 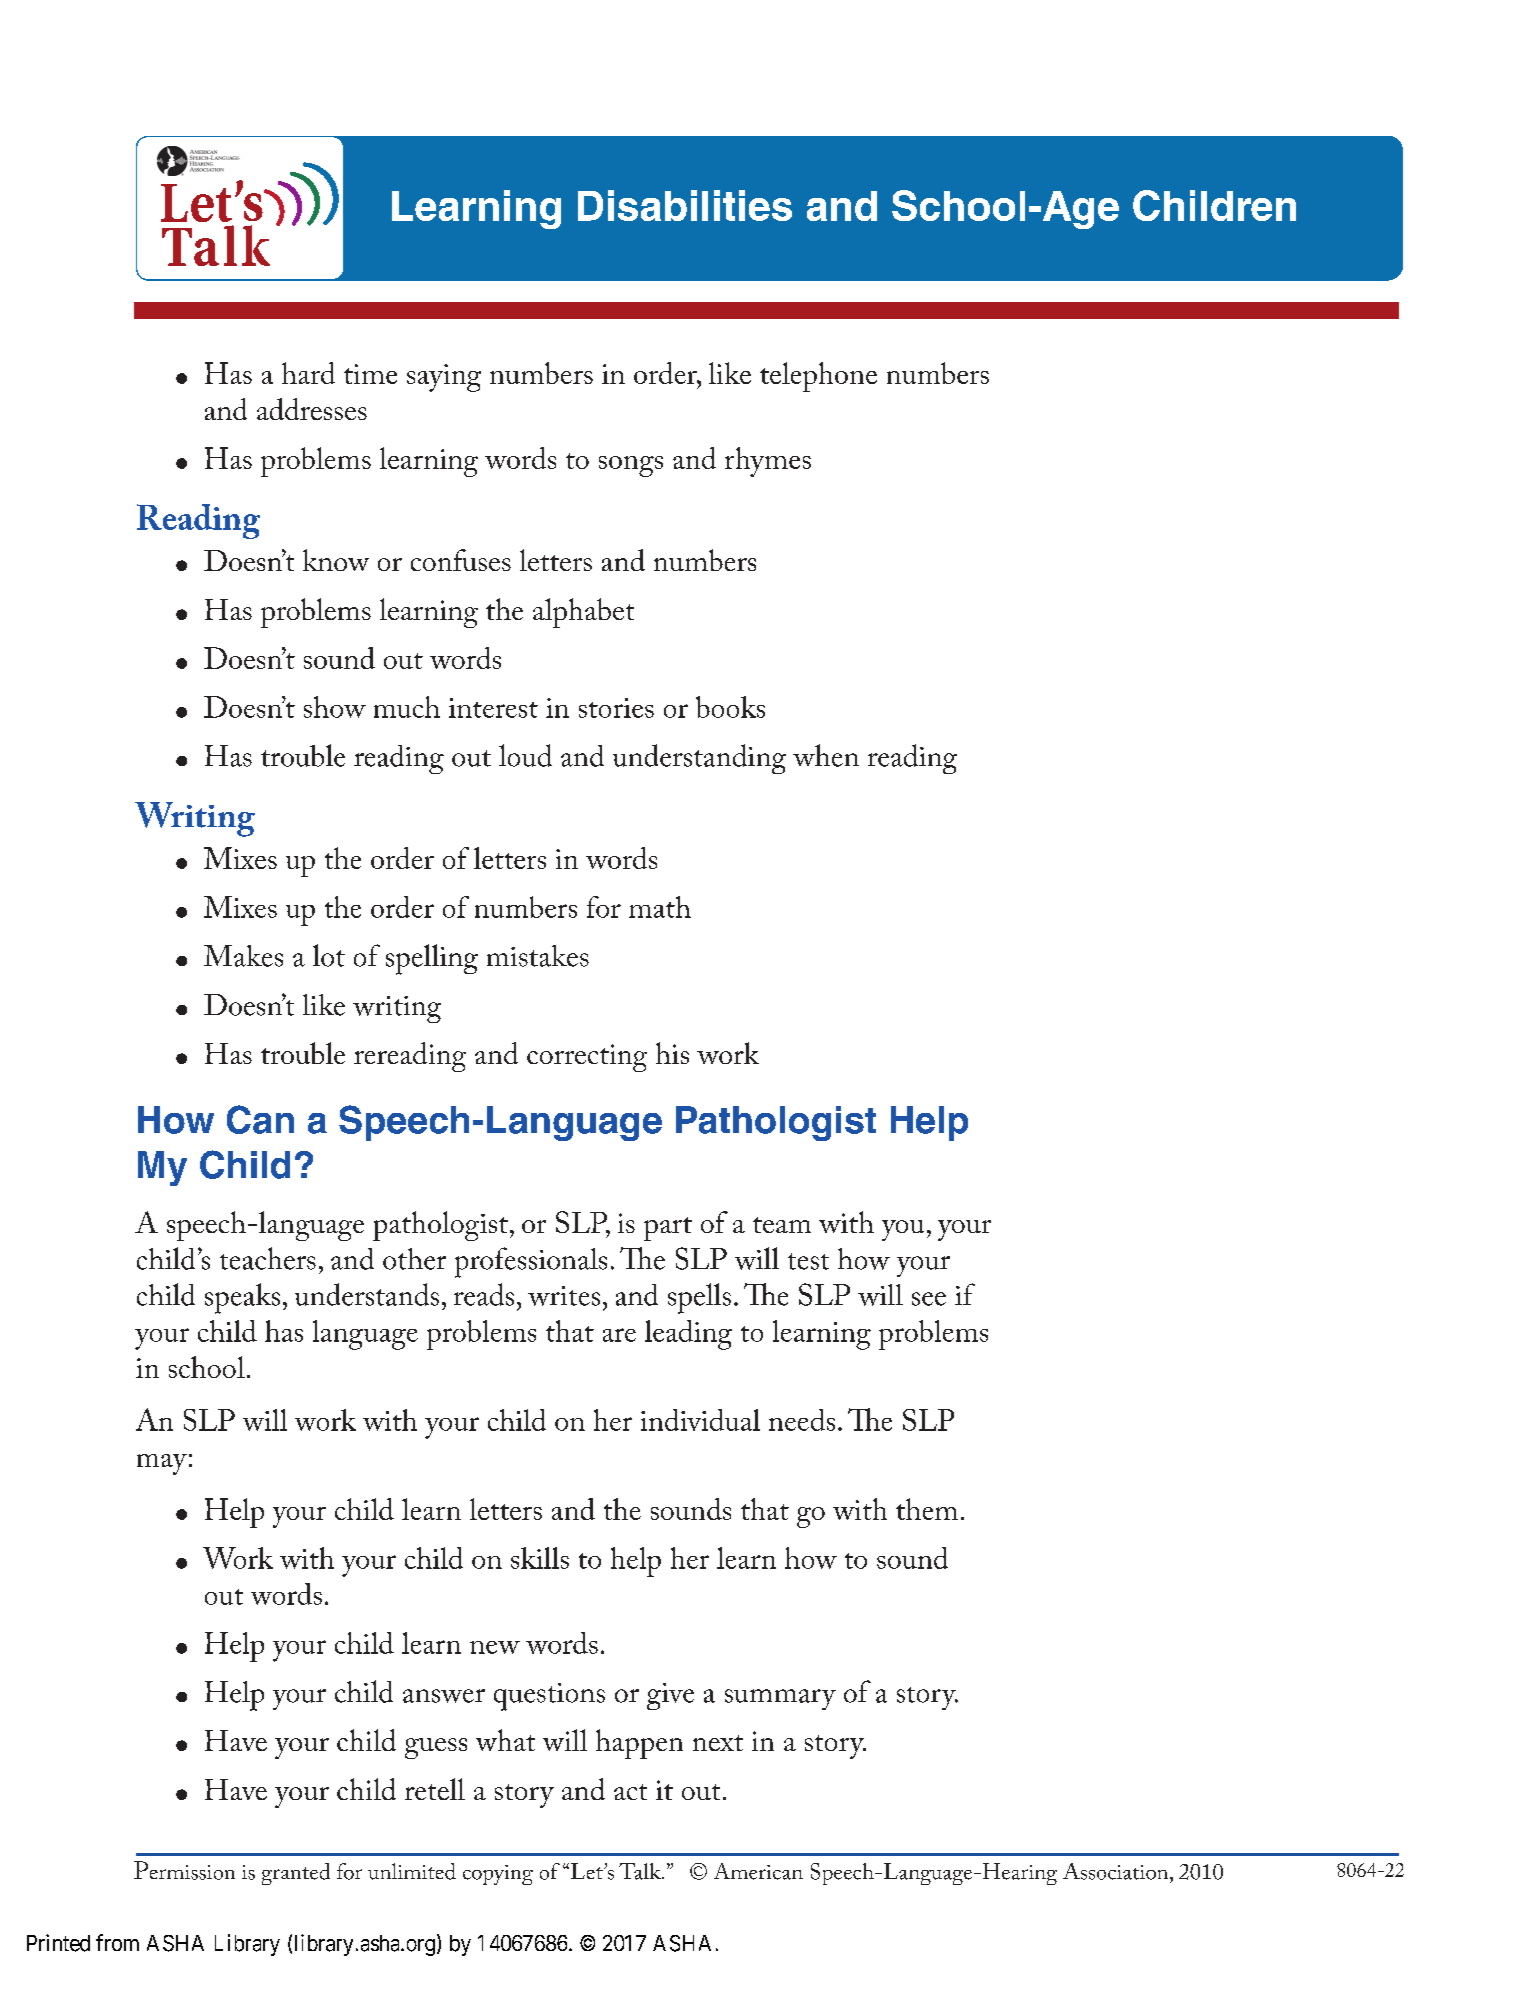 I want to click on telephone, so click(x=818, y=377).
